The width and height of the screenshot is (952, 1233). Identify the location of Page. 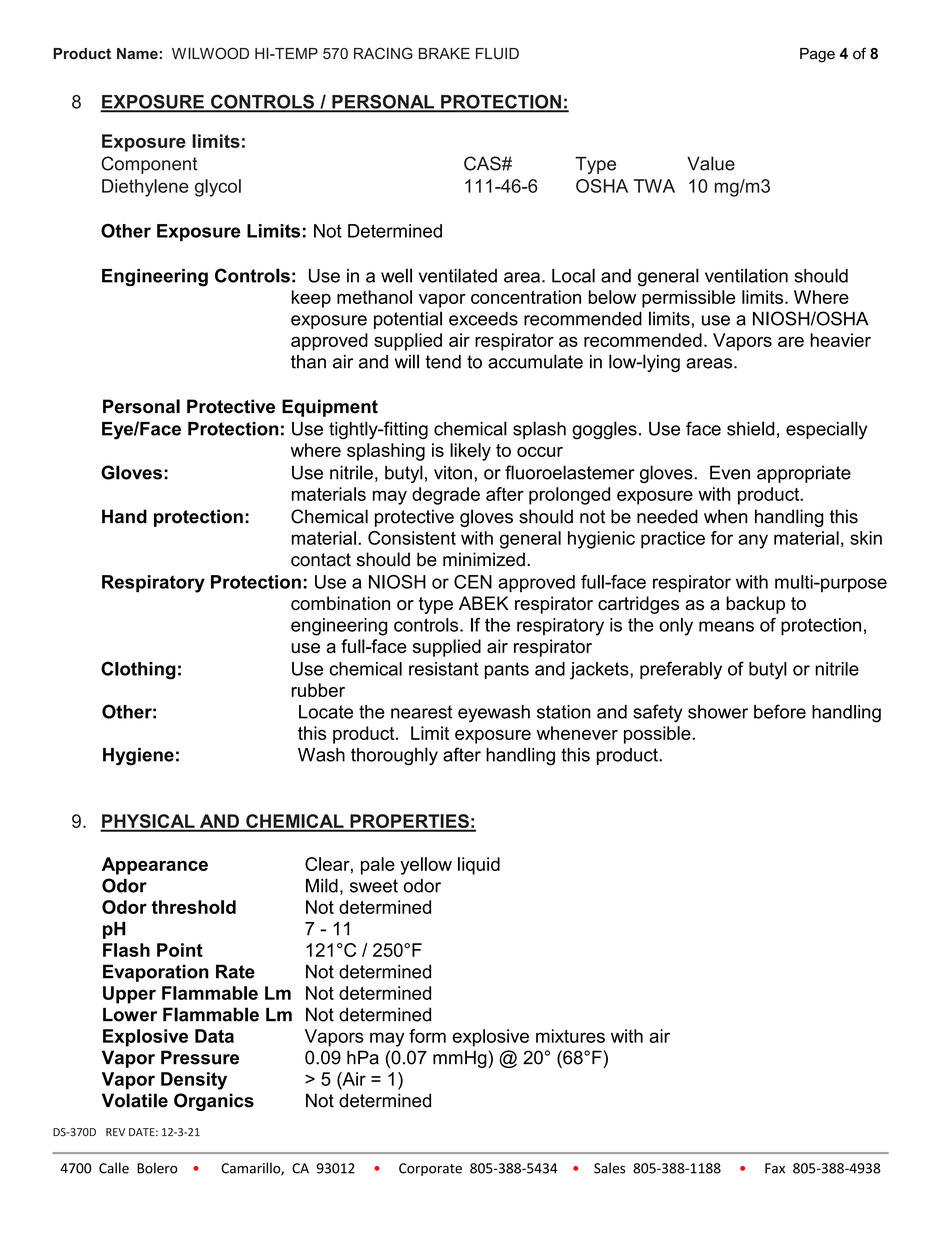
(817, 55).
